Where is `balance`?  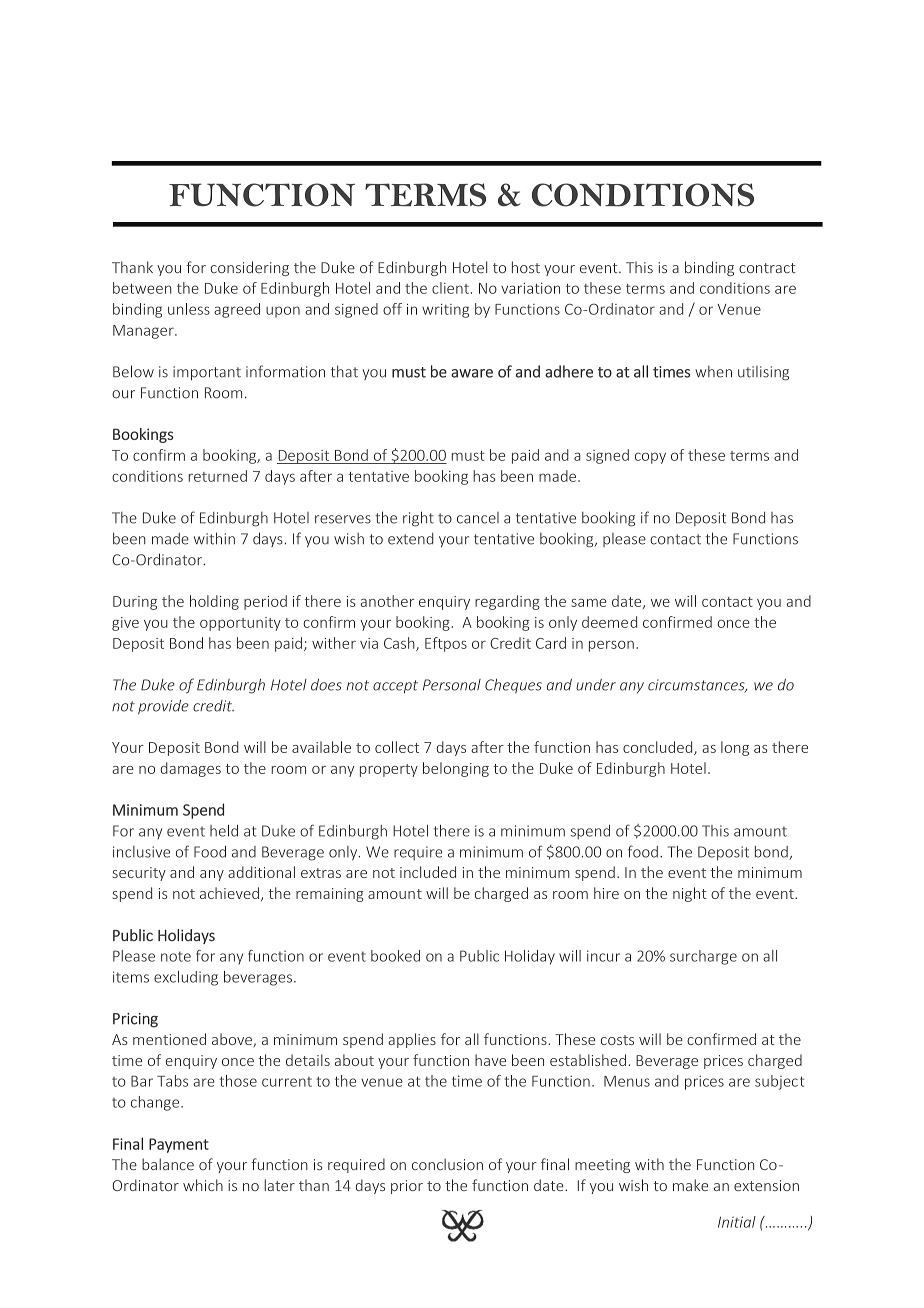 balance is located at coordinates (168, 1164).
